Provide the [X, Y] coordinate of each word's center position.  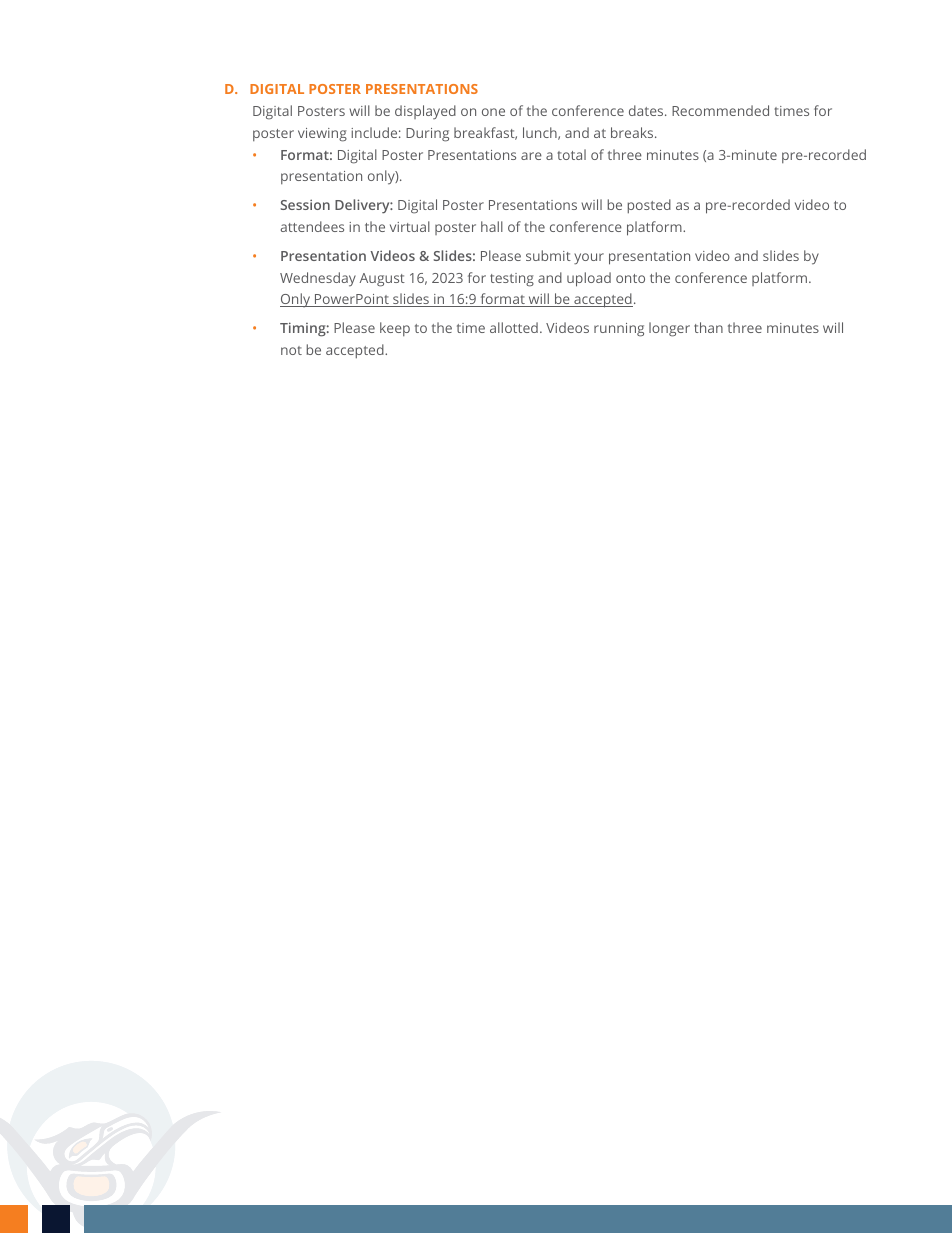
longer [669, 329]
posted [649, 206]
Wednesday [318, 279]
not [291, 350]
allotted [514, 327]
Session [305, 204]
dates [647, 110]
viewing [322, 135]
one [493, 112]
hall [492, 226]
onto [630, 278]
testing [512, 280]
